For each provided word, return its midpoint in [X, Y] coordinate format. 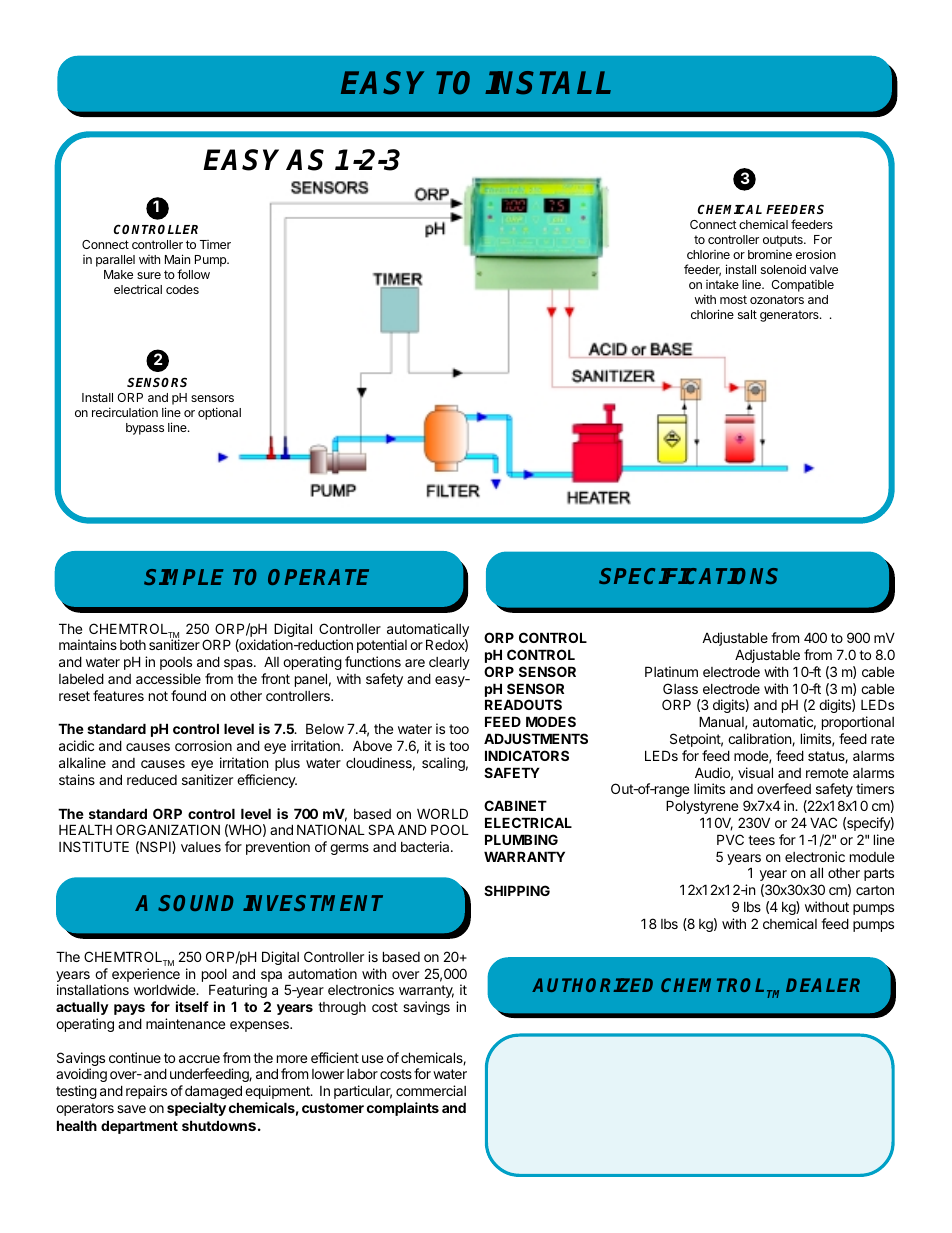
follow [193, 274]
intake [722, 284]
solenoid [783, 269]
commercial [431, 1090]
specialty [196, 1109]
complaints [403, 1109]
